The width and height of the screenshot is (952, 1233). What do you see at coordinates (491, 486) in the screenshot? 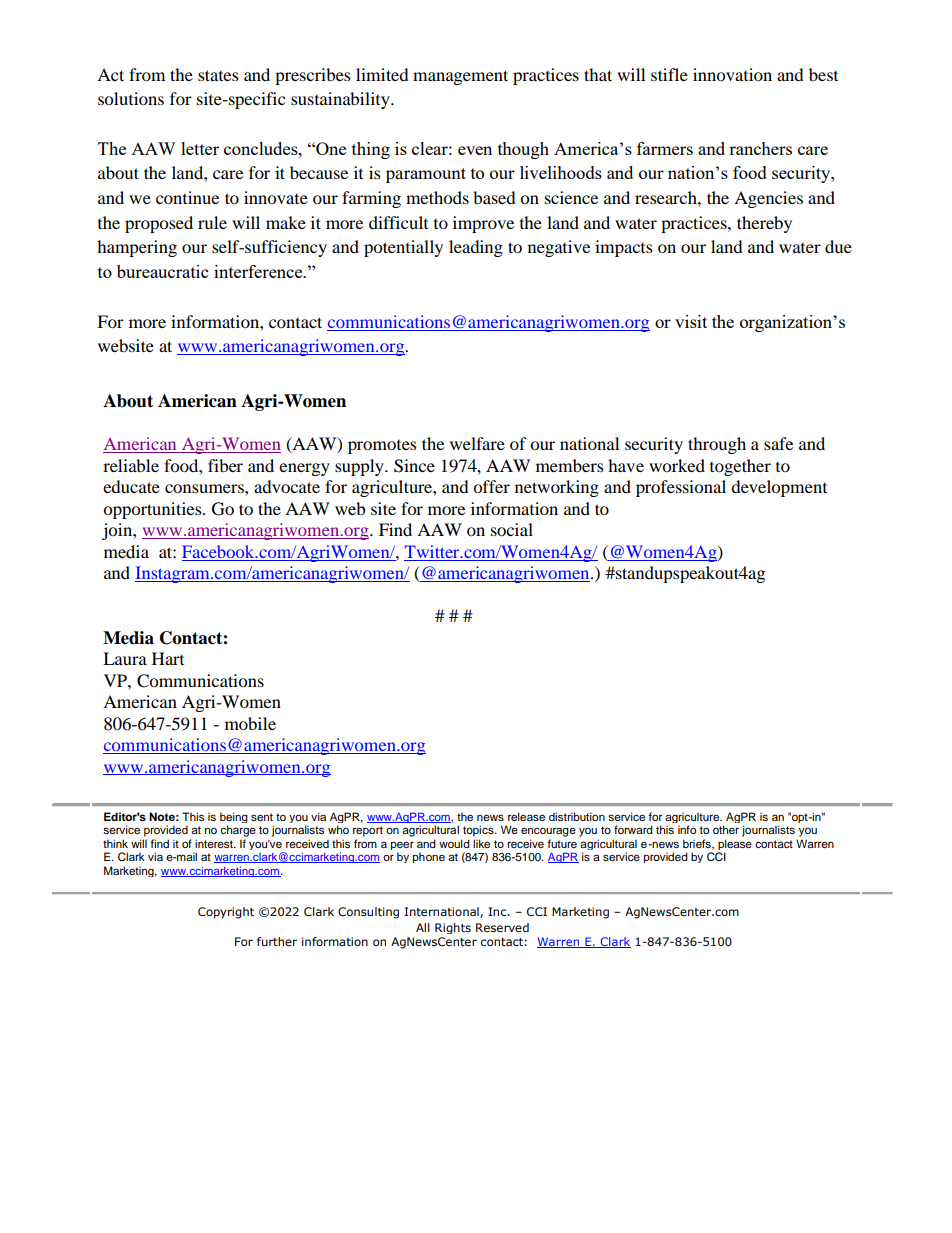
I see `offer` at bounding box center [491, 486].
